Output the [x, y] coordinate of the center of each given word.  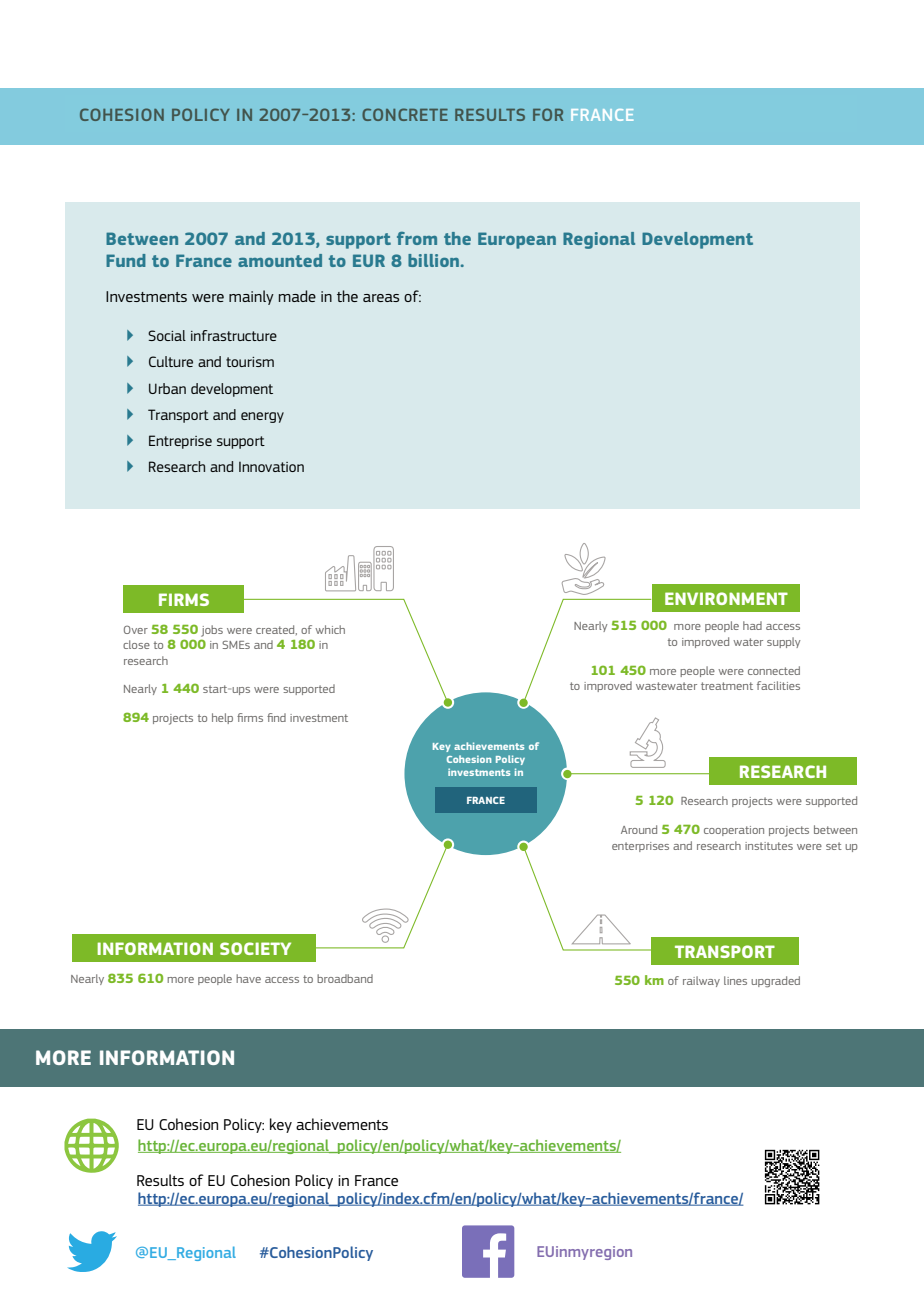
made [297, 296]
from [417, 238]
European [517, 240]
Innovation [271, 467]
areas [381, 298]
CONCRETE [405, 114]
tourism [250, 362]
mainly [251, 297]
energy [262, 417]
